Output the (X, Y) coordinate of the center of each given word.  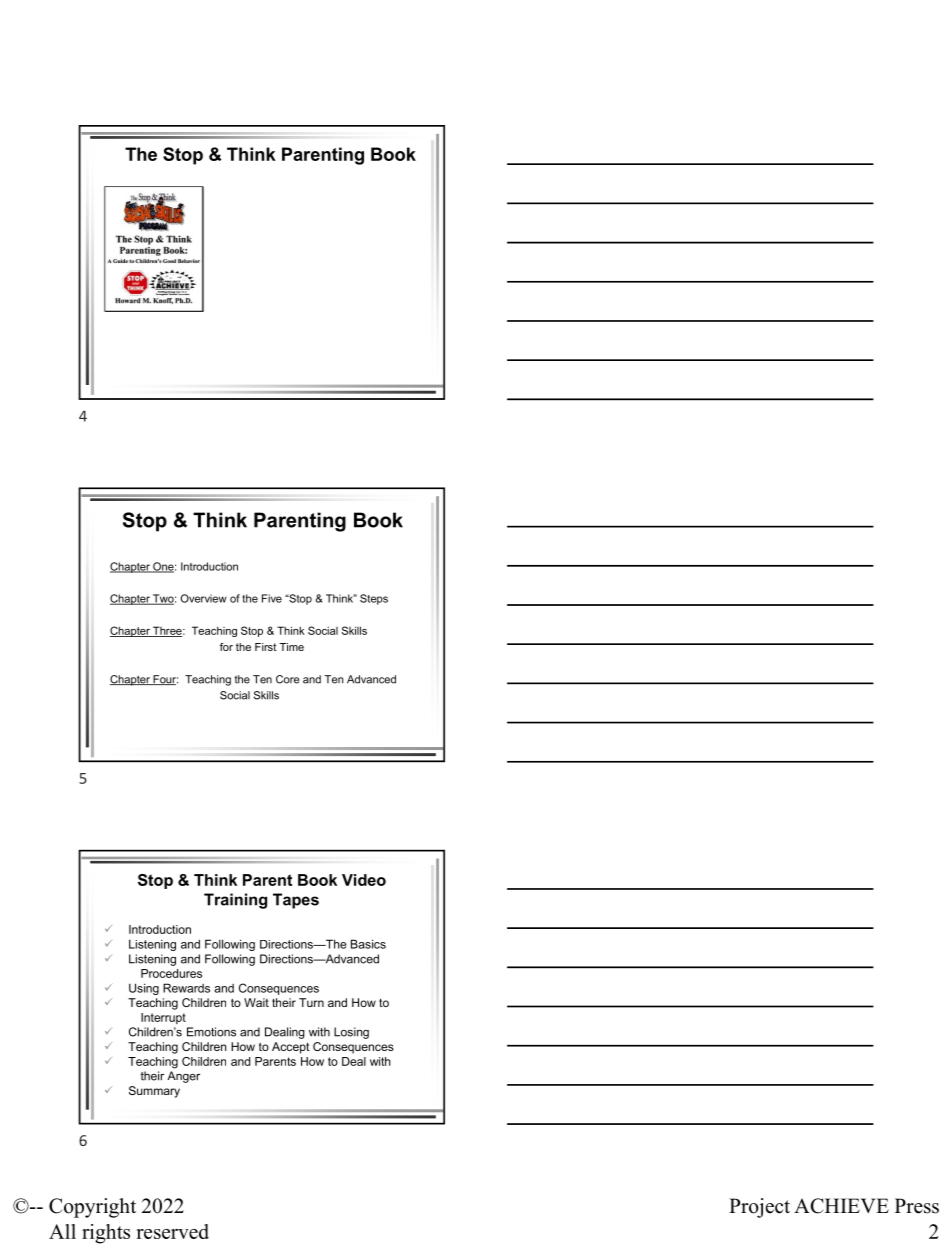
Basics (368, 944)
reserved (172, 1231)
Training (235, 901)
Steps (374, 599)
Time (291, 647)
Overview (204, 598)
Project (759, 1208)
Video (364, 880)
